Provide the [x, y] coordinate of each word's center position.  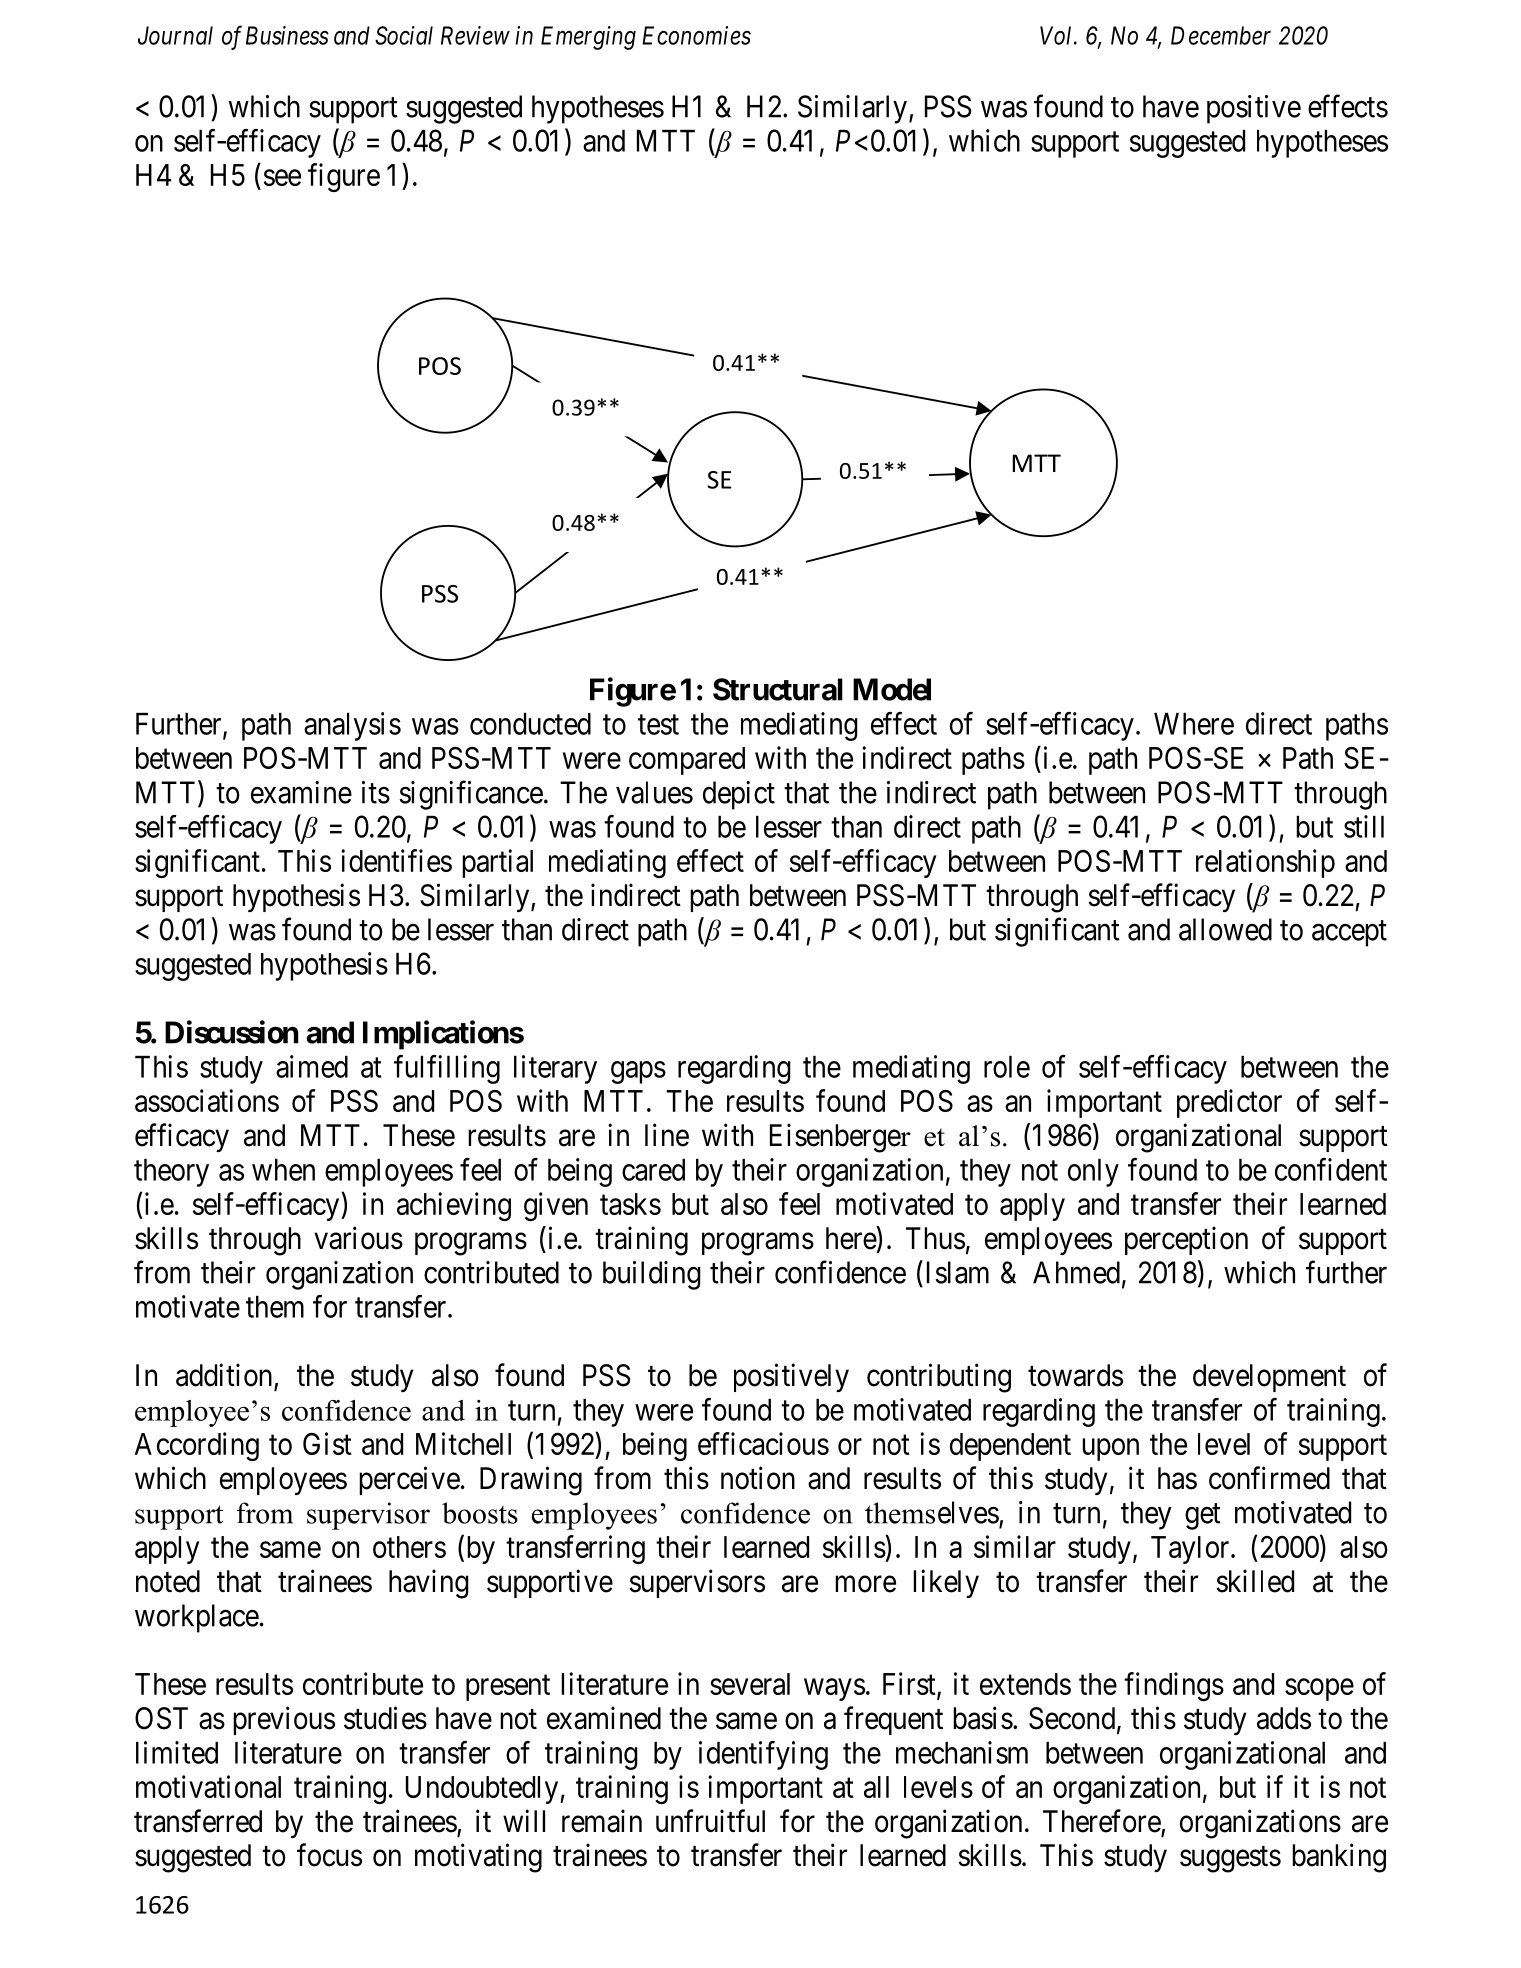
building [652, 1275]
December [1221, 35]
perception [1186, 1240]
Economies [696, 35]
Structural [778, 689]
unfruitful [710, 1820]
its [376, 792]
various [358, 1238]
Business [287, 35]
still [1364, 826]
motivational [208, 1786]
